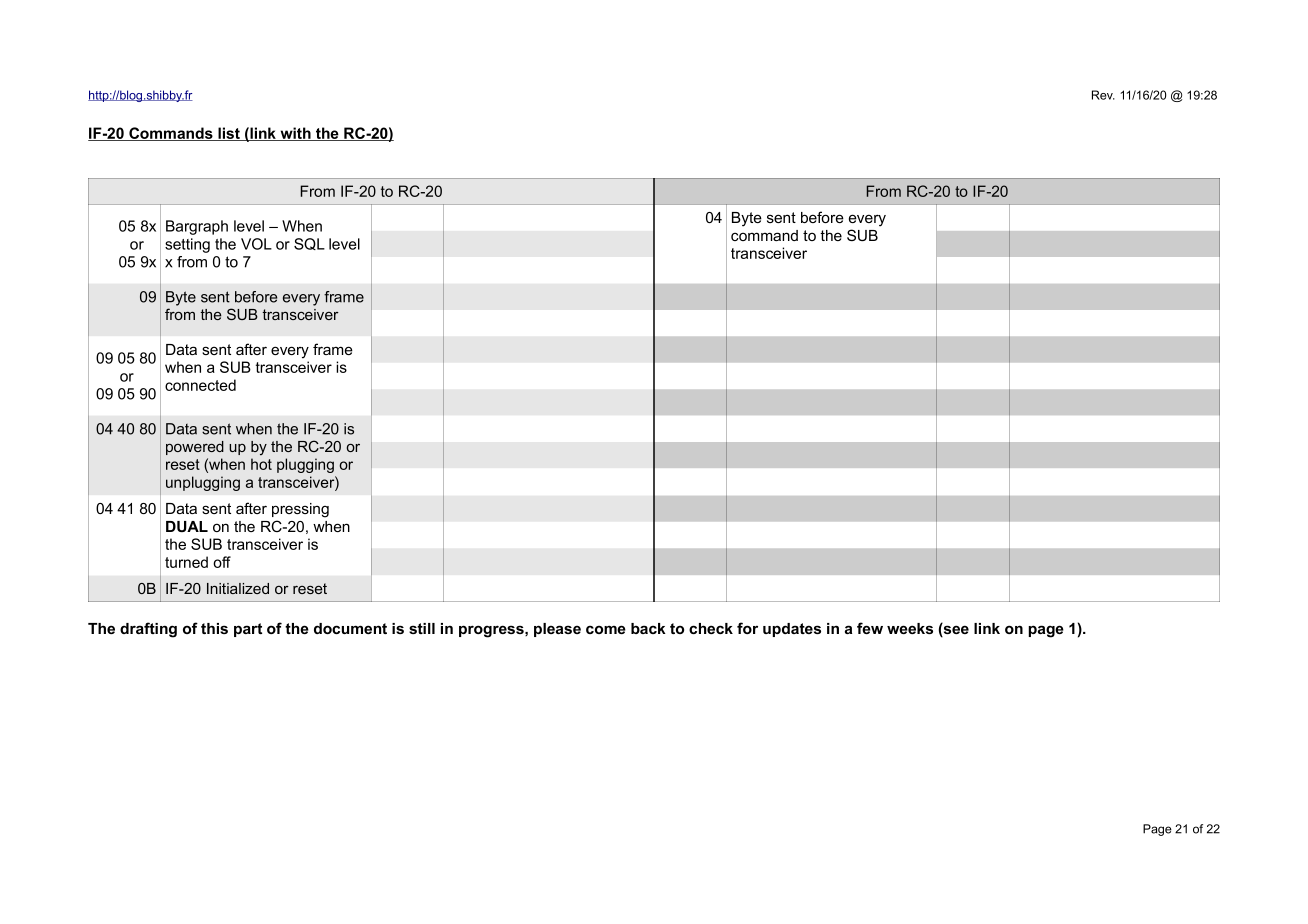 This page has width=1308, height=924. Describe the element at coordinates (187, 245) in the page. I see `setting` at that location.
